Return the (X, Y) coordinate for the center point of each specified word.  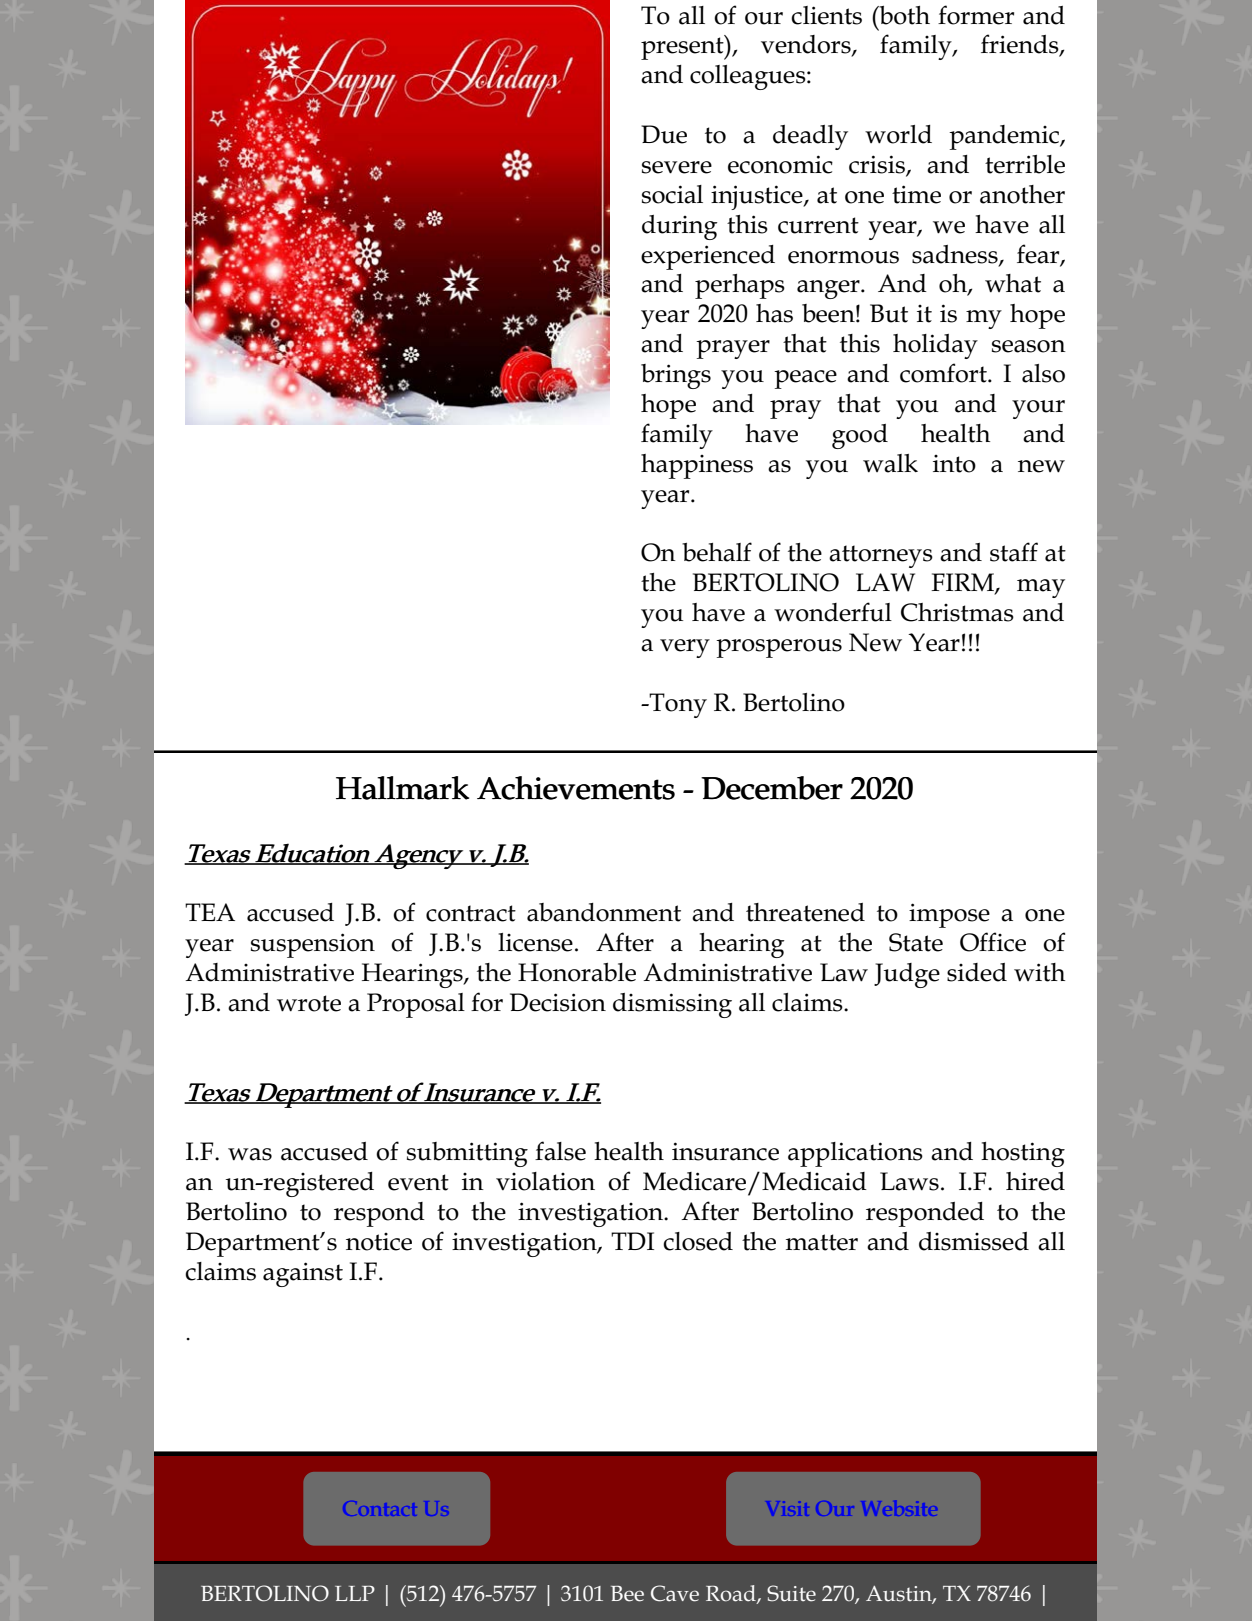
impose (949, 915)
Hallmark (402, 788)
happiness (697, 466)
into (954, 464)
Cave (675, 1593)
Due (664, 134)
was (250, 1154)
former (976, 15)
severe (677, 167)
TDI (632, 1241)
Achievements (576, 788)
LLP (355, 1593)
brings (676, 376)
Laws (909, 1181)
